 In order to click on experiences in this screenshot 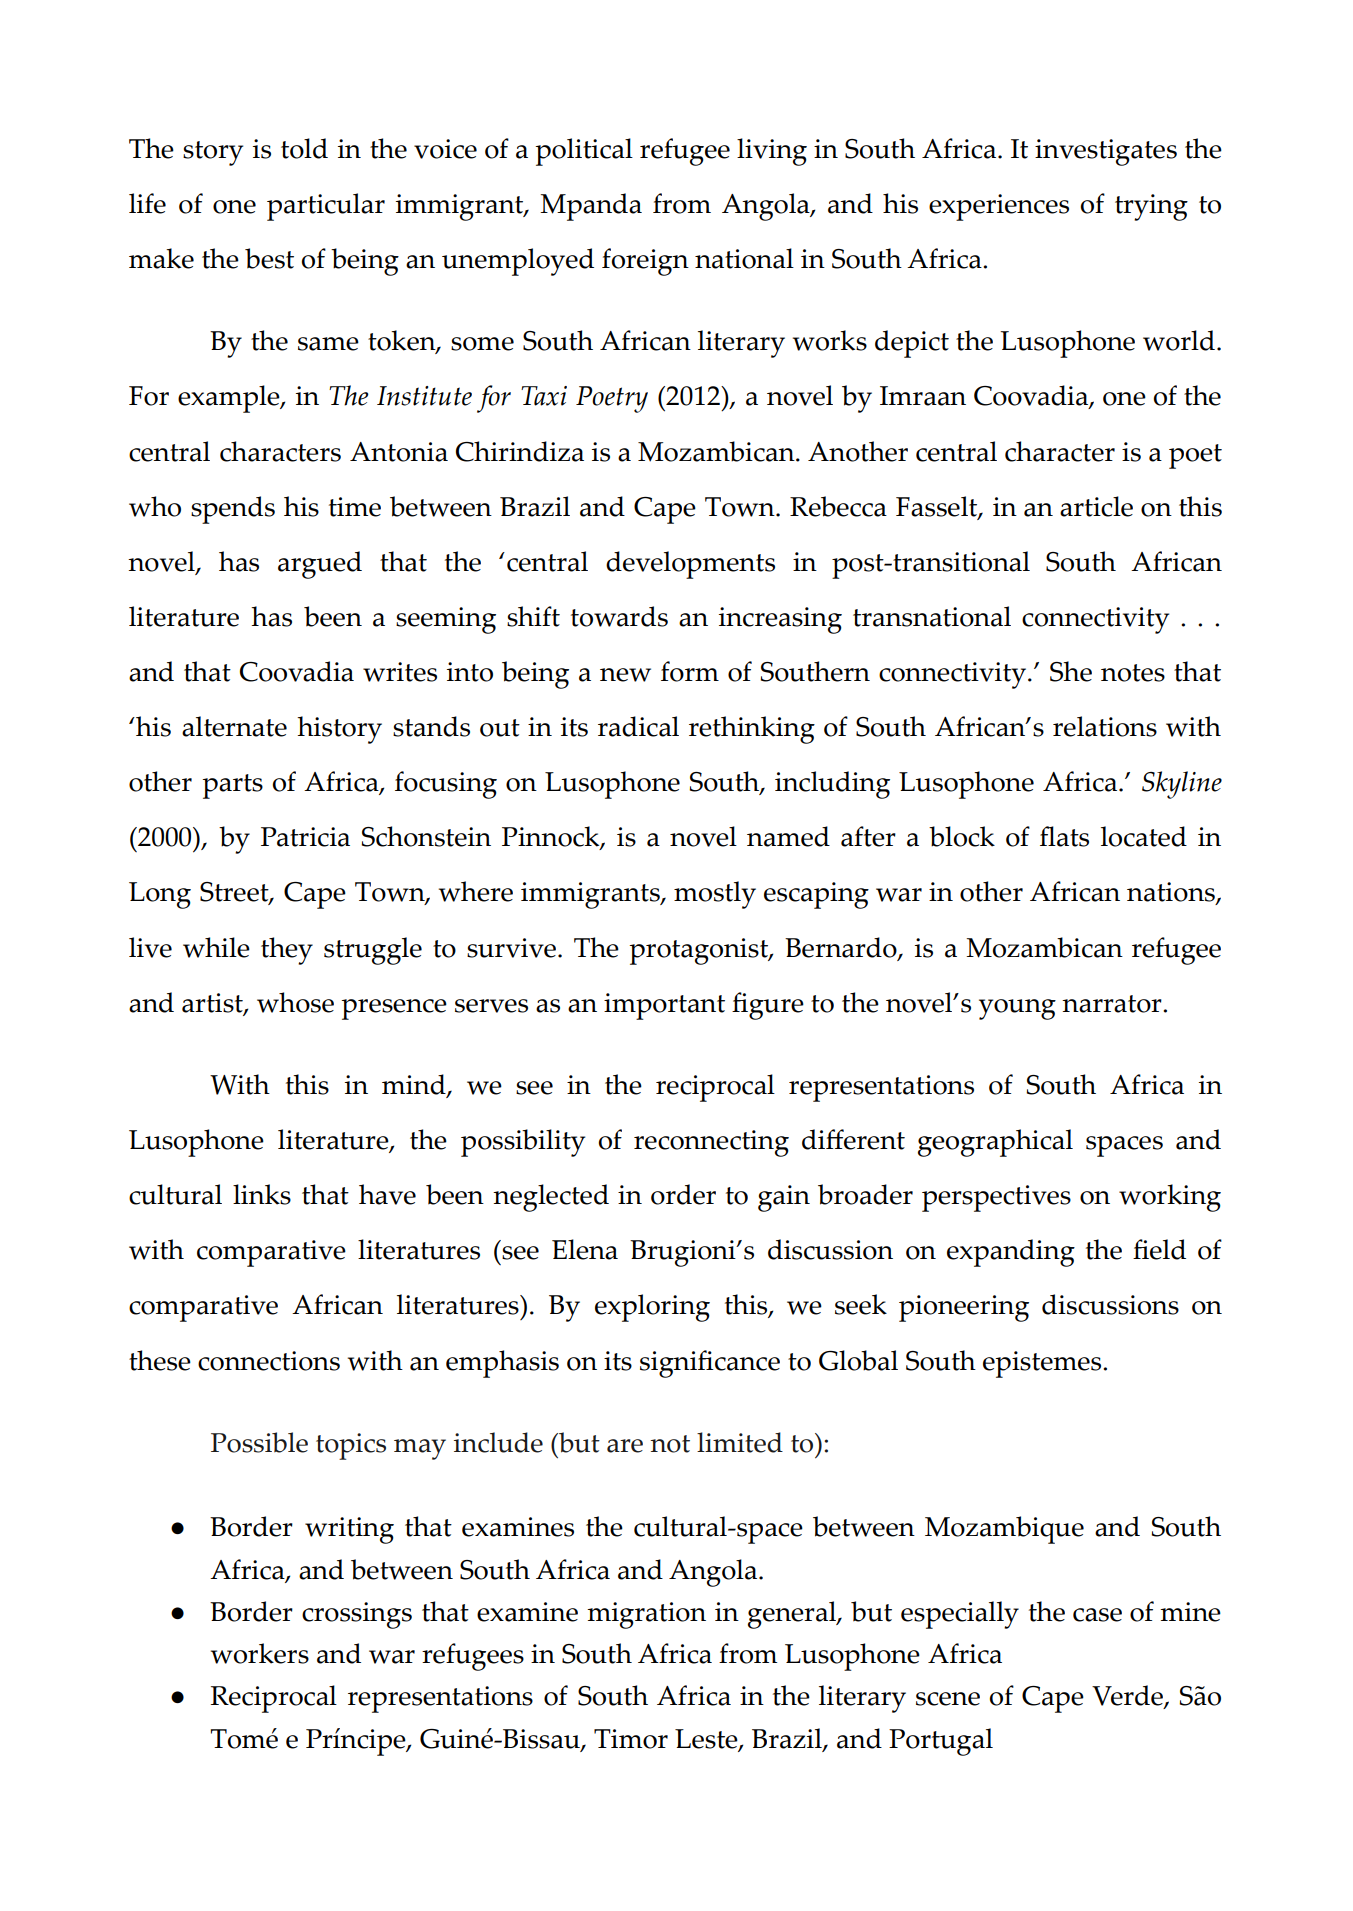, I will do `click(999, 207)`.
